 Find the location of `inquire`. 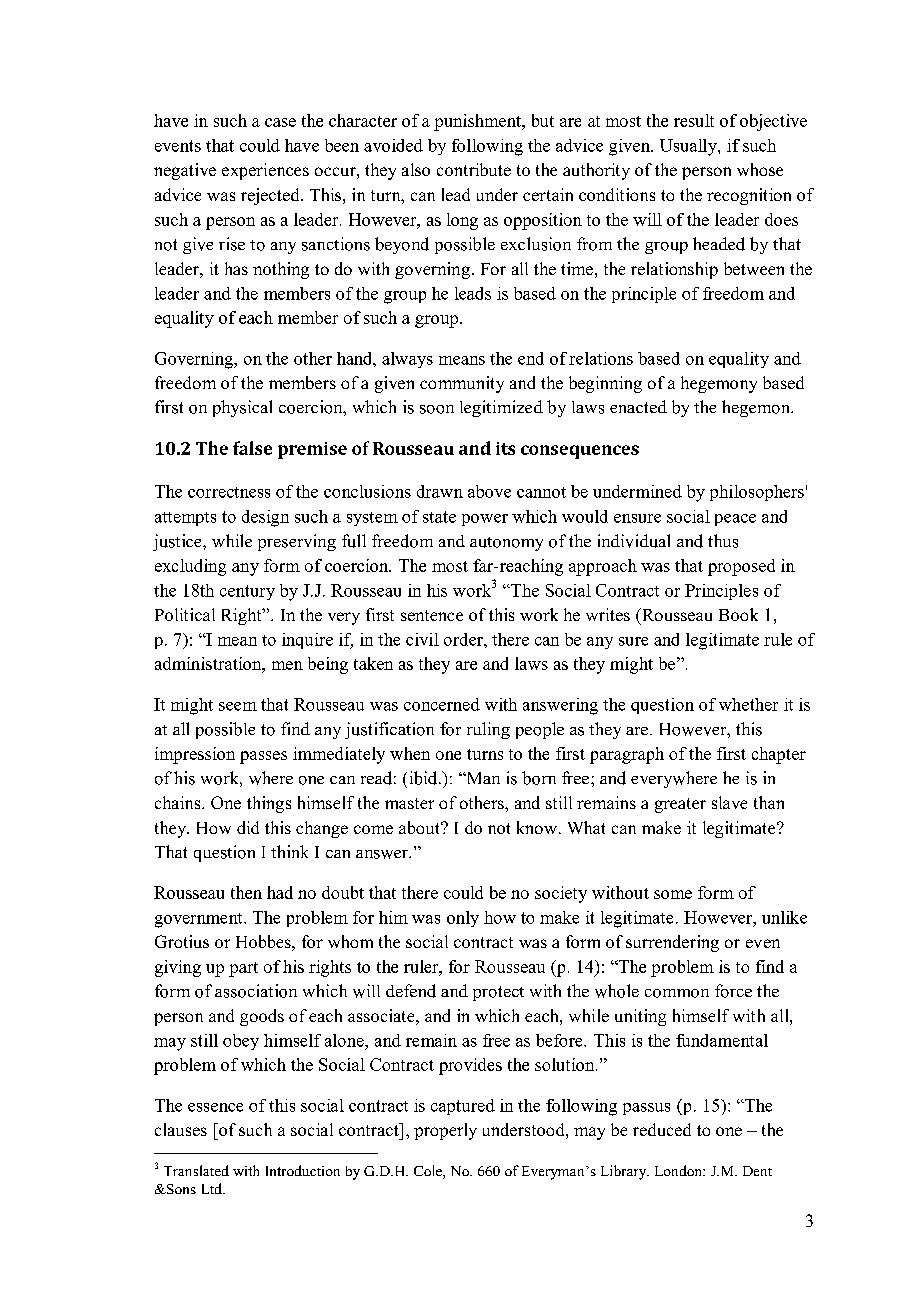

inquire is located at coordinates (307, 641).
